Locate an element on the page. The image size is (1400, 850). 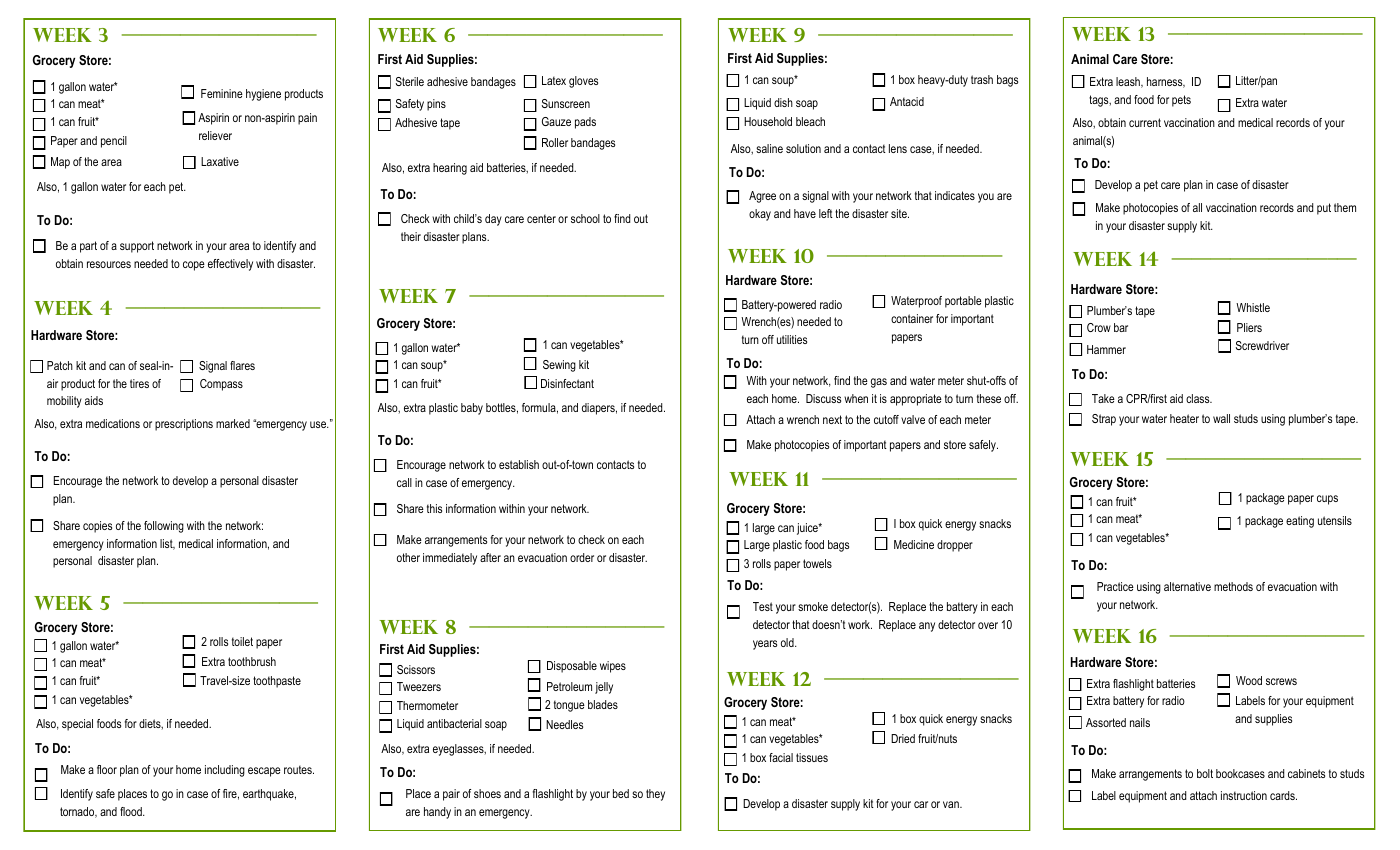
dish is located at coordinates (783, 102).
